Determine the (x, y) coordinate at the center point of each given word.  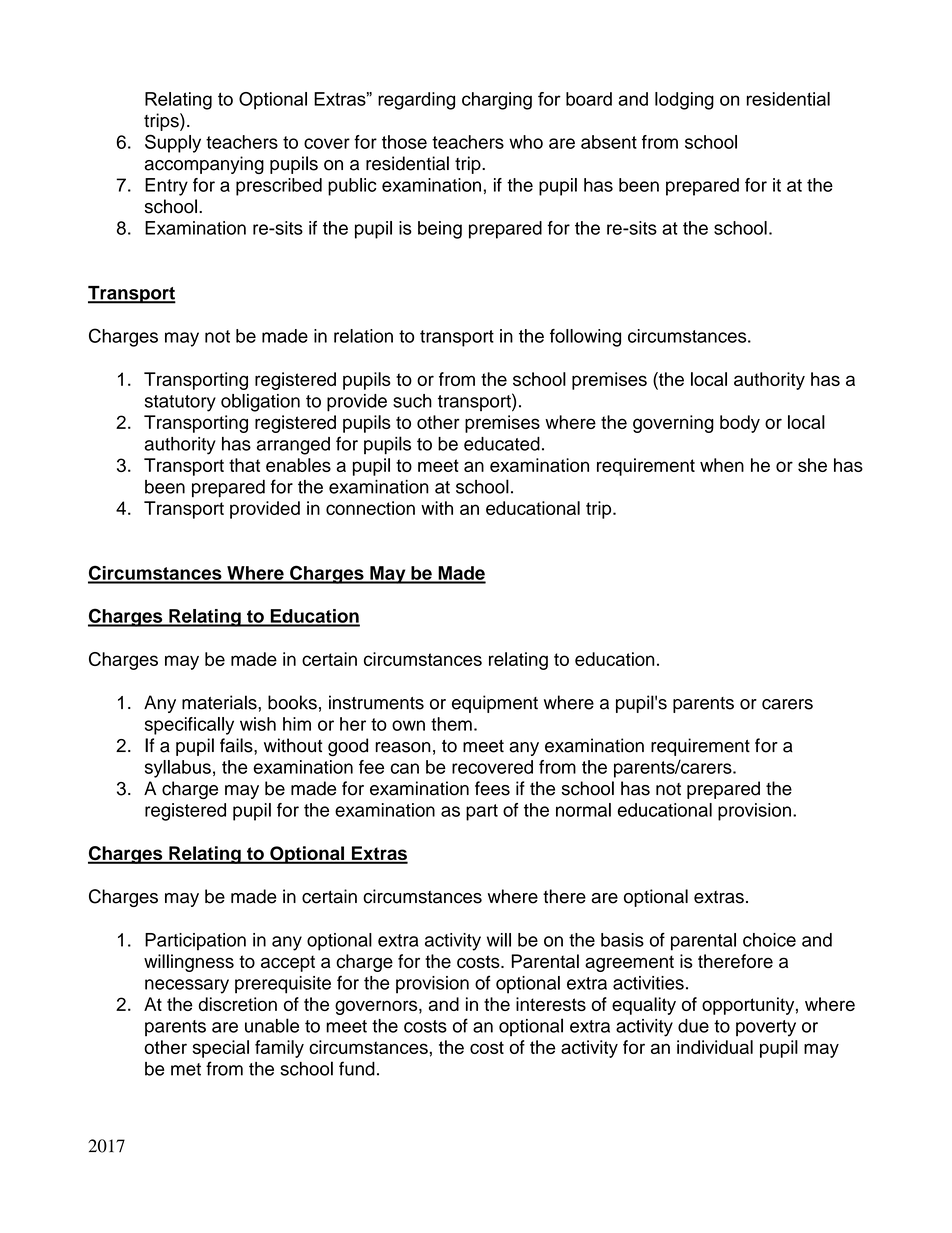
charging (497, 101)
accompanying (204, 165)
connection (370, 508)
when (722, 465)
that (244, 465)
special (221, 1049)
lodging (684, 101)
